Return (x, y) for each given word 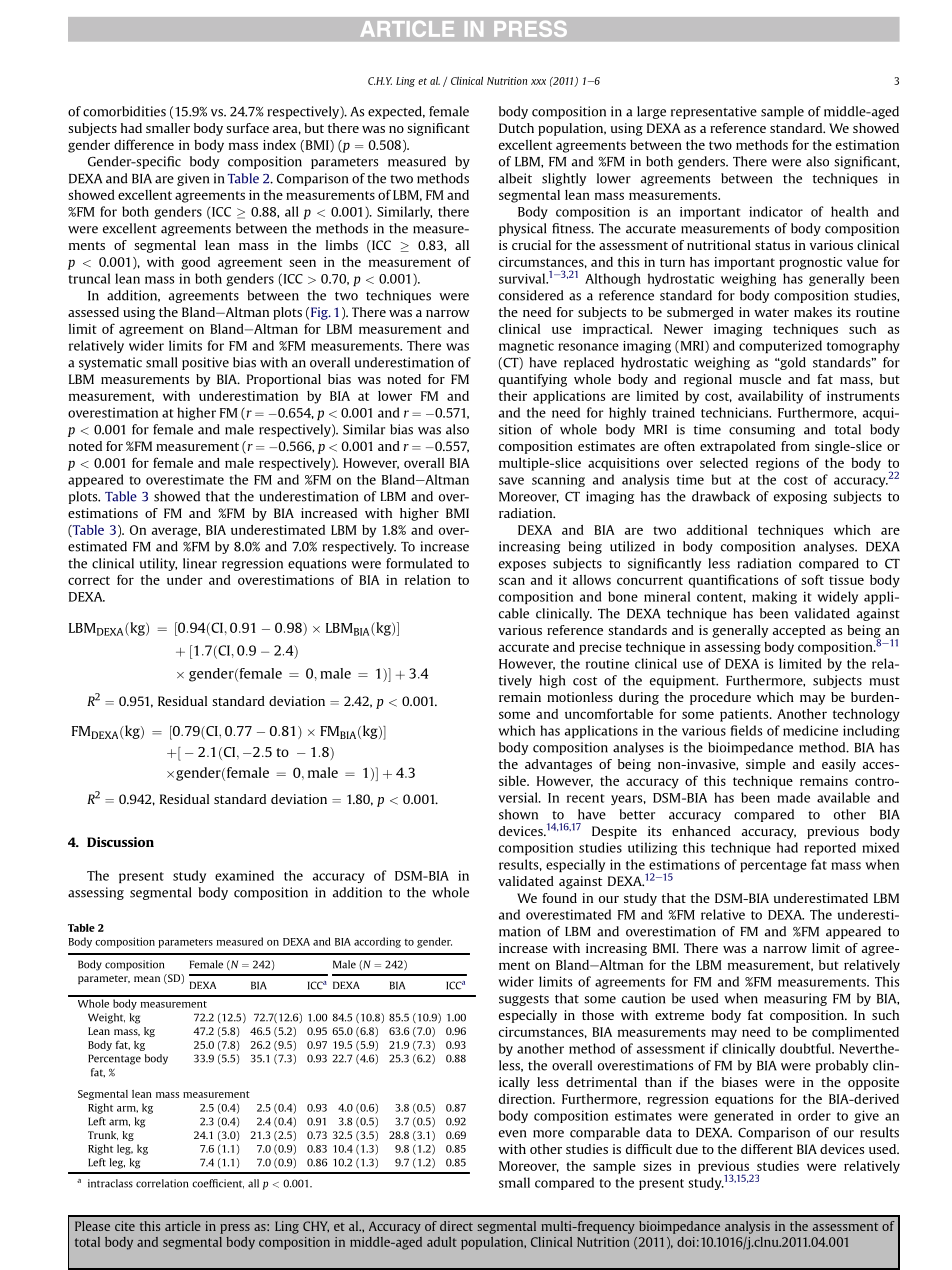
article (183, 1226)
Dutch (516, 128)
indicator (776, 211)
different (767, 1149)
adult (442, 1242)
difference (144, 144)
